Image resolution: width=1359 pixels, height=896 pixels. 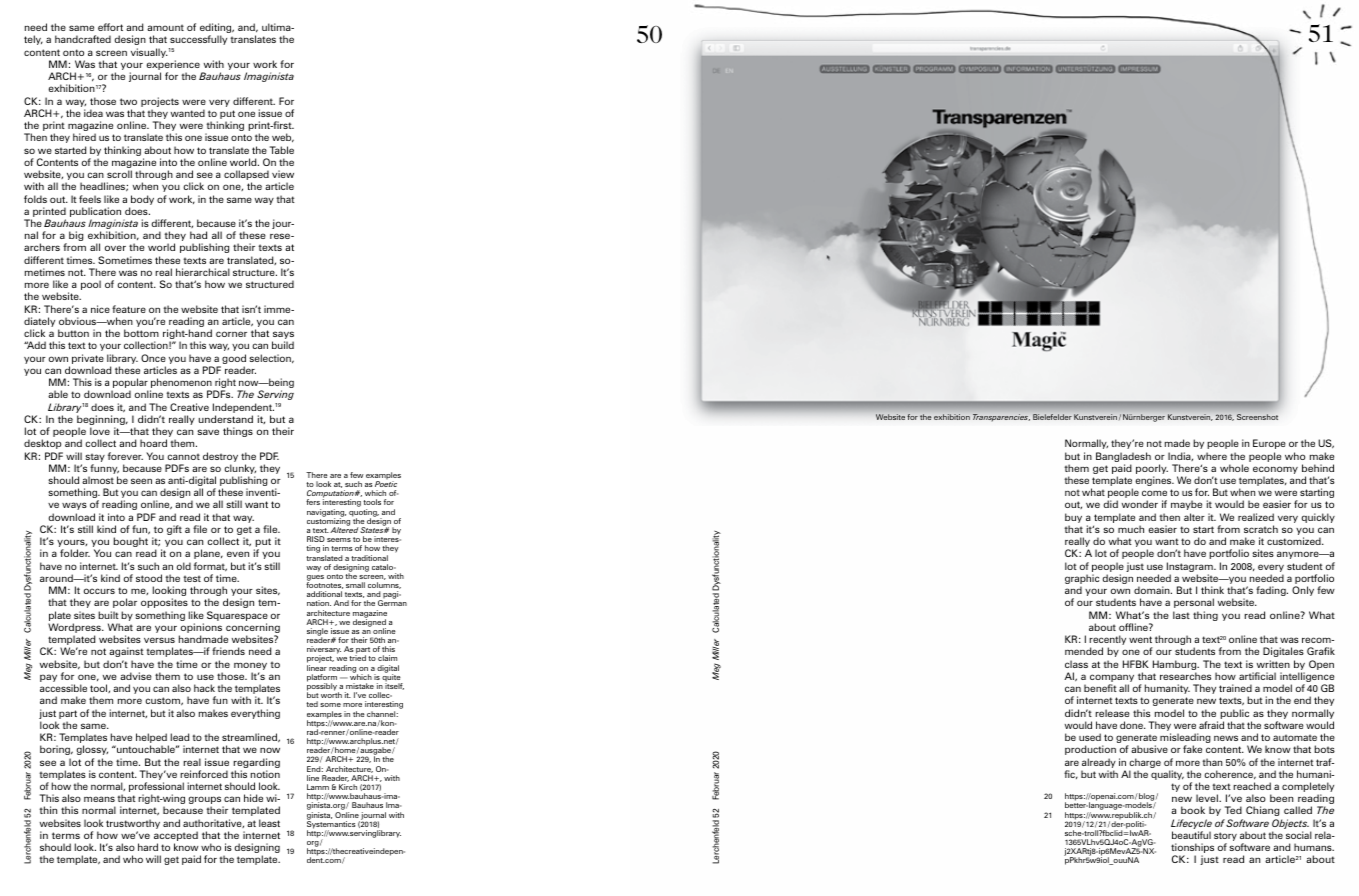 What do you see at coordinates (176, 837) in the image?
I see `accepted` at bounding box center [176, 837].
